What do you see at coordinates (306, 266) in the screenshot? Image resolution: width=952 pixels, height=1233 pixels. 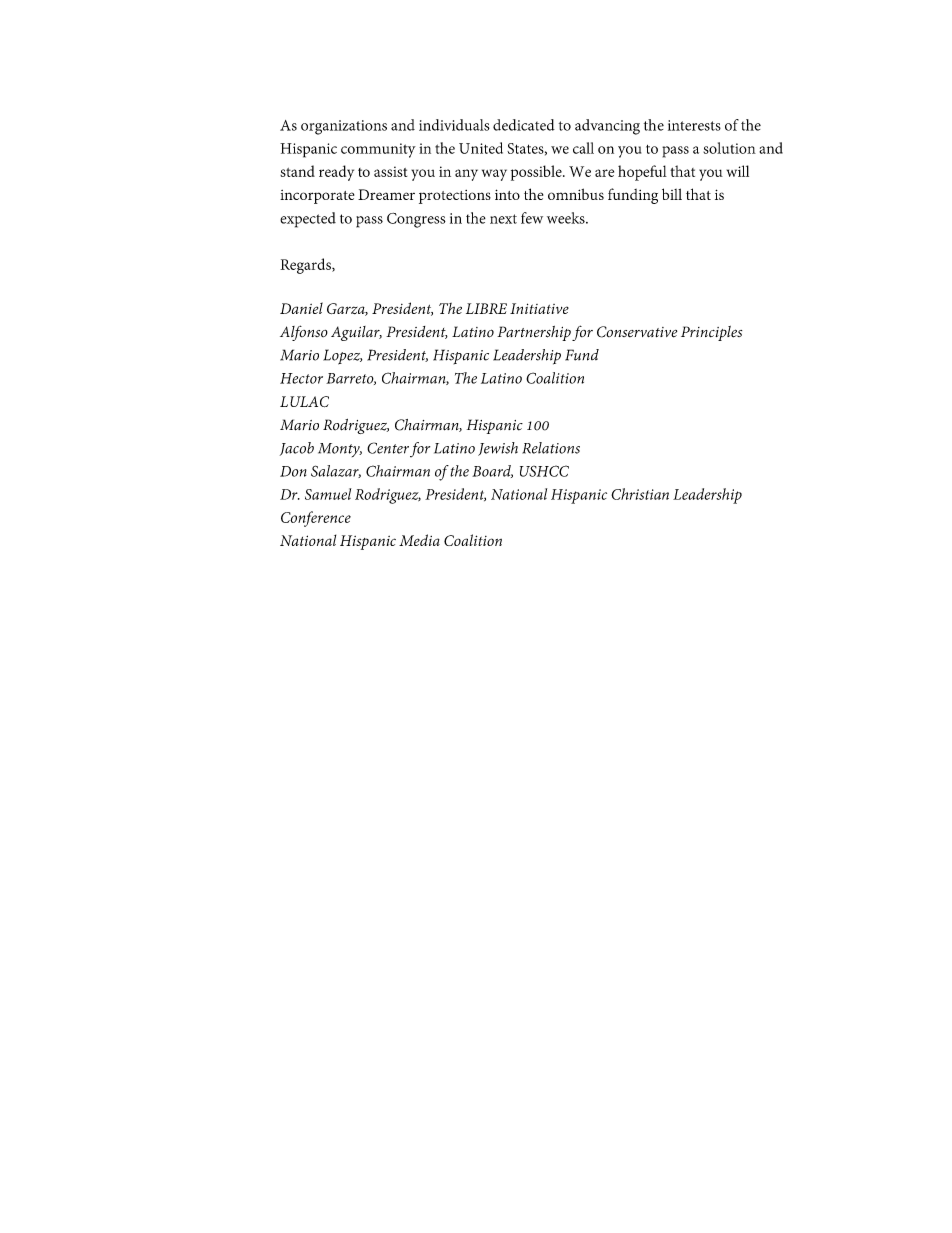 I see `Regards` at bounding box center [306, 266].
